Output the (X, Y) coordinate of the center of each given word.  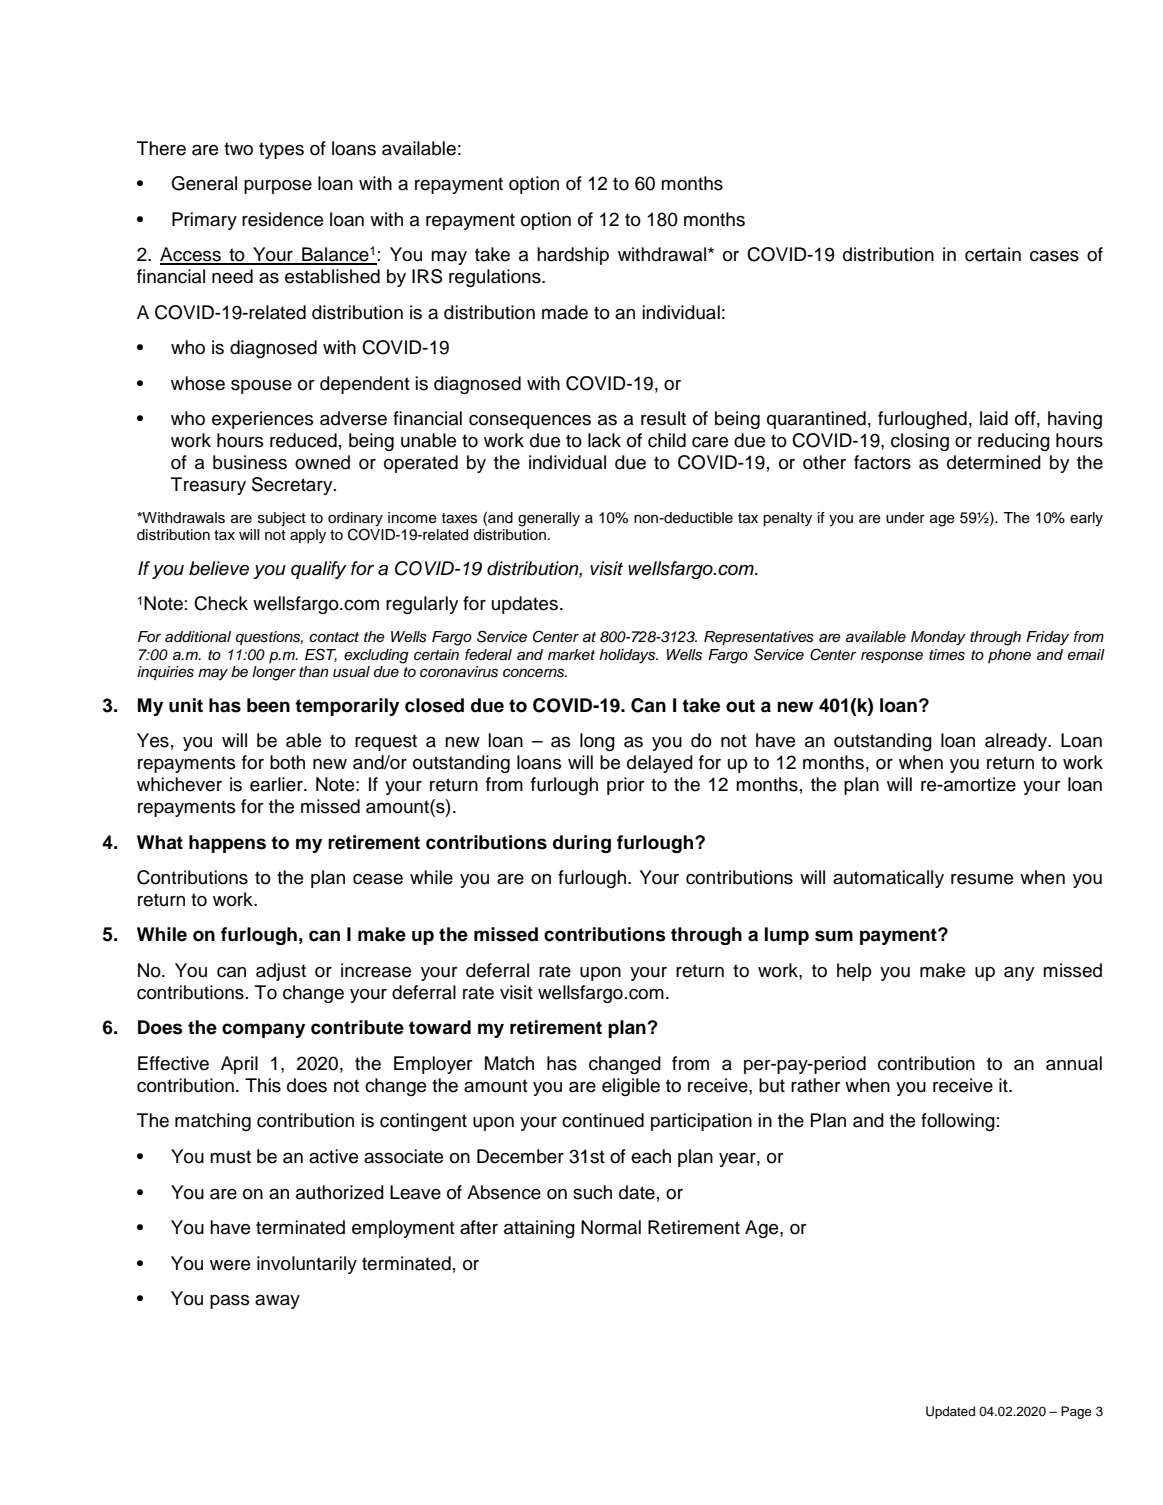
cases (1054, 256)
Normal (611, 1227)
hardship (573, 256)
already (1017, 742)
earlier (277, 784)
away (277, 1302)
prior (626, 786)
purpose (278, 187)
